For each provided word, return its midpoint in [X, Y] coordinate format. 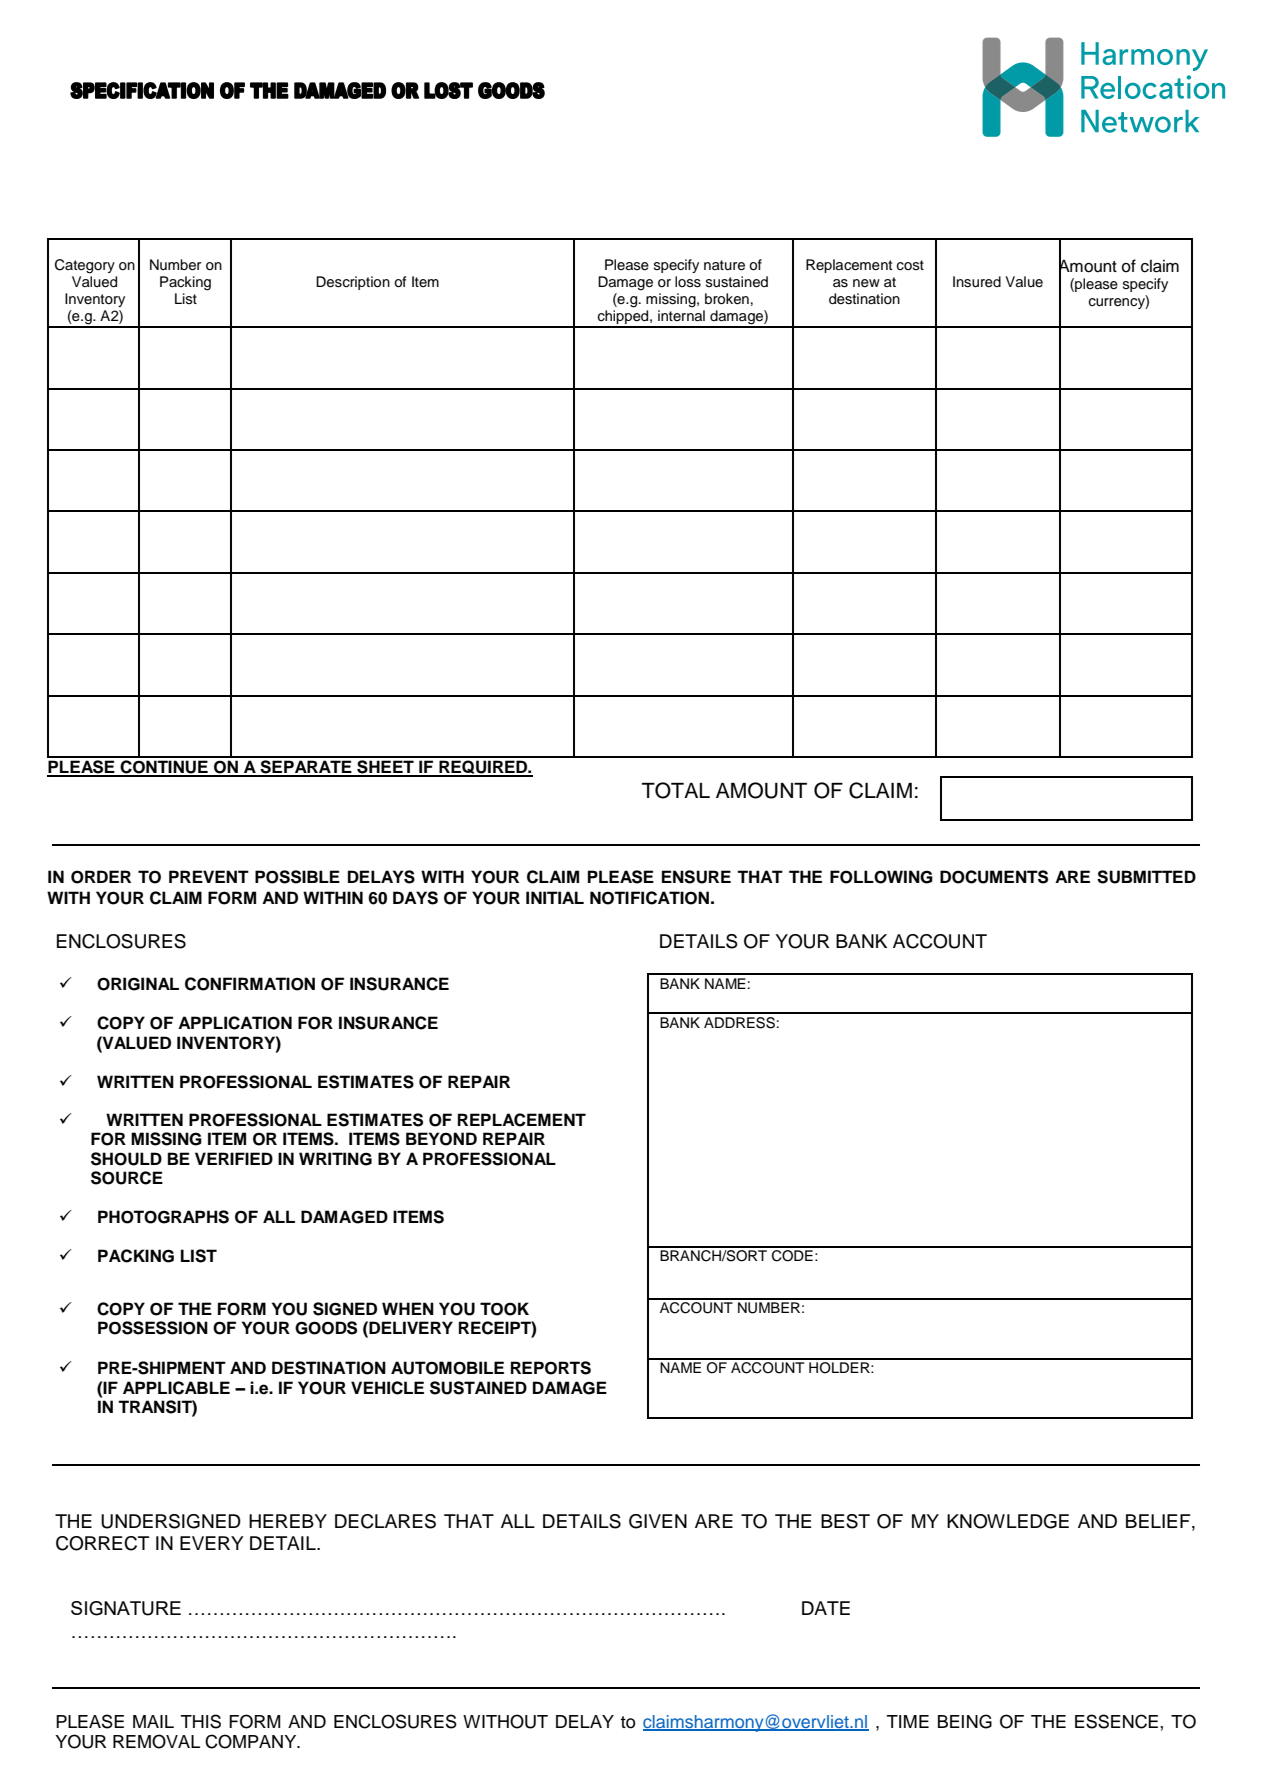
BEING [965, 1721]
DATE [826, 1608]
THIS [200, 1721]
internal [681, 315]
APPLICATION [235, 1023]
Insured [977, 282]
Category [85, 266]
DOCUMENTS [994, 877]
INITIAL [555, 897]
